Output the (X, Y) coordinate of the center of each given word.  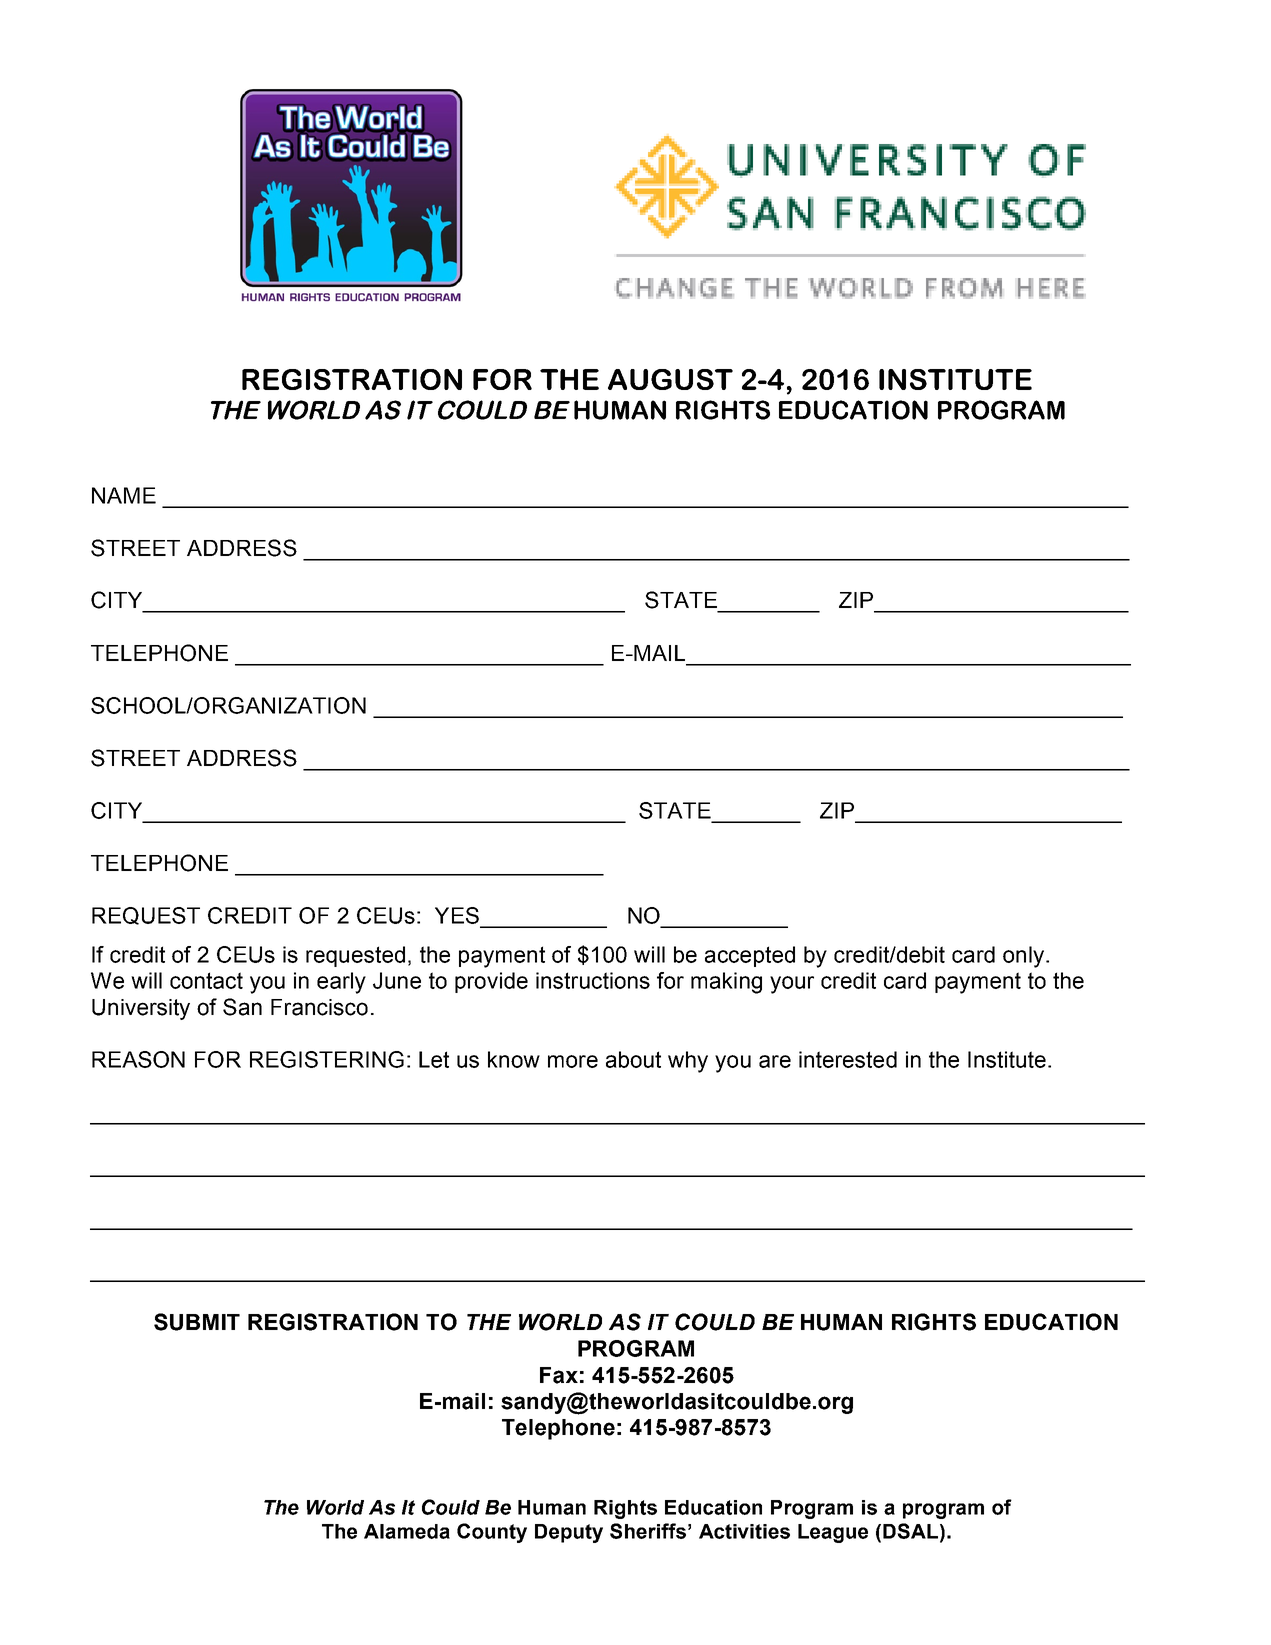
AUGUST (670, 379)
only (1023, 957)
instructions (593, 980)
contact (206, 980)
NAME (124, 495)
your (792, 985)
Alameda (407, 1531)
